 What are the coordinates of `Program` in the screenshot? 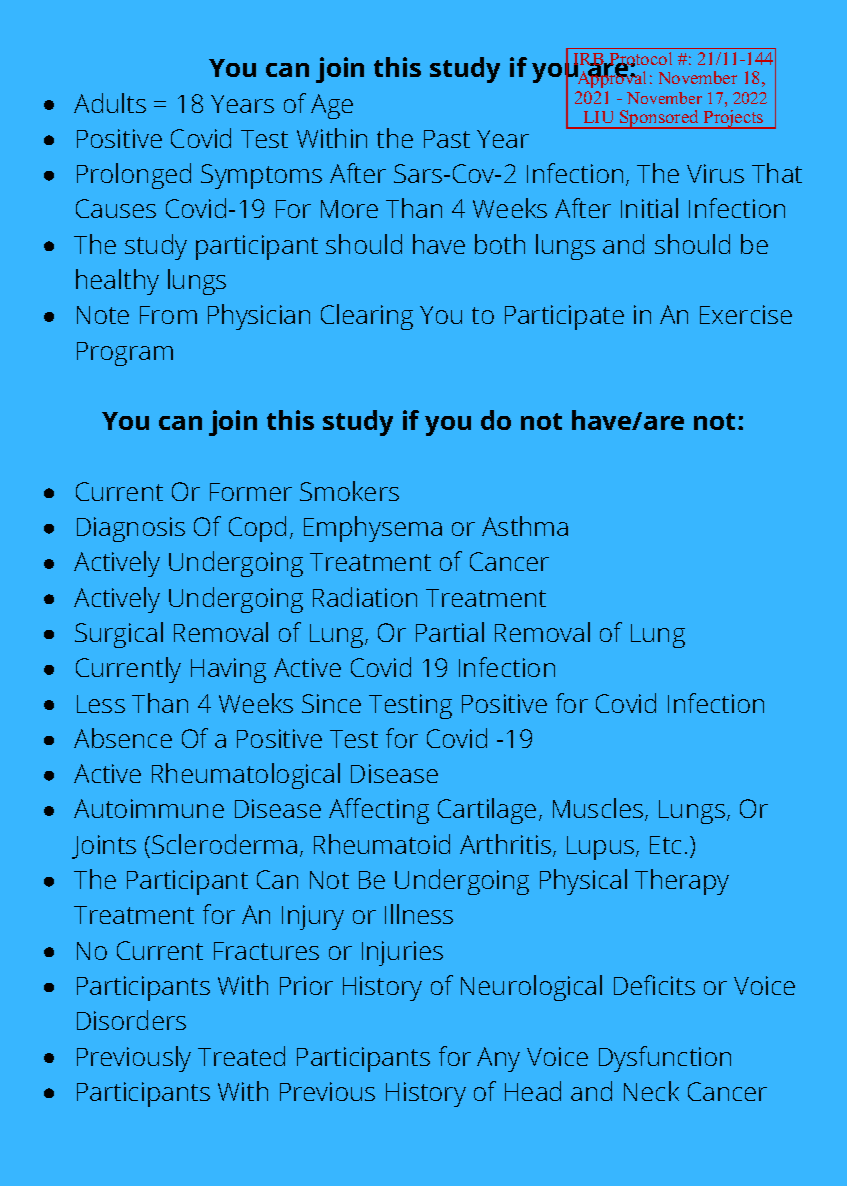 It's located at (125, 354).
